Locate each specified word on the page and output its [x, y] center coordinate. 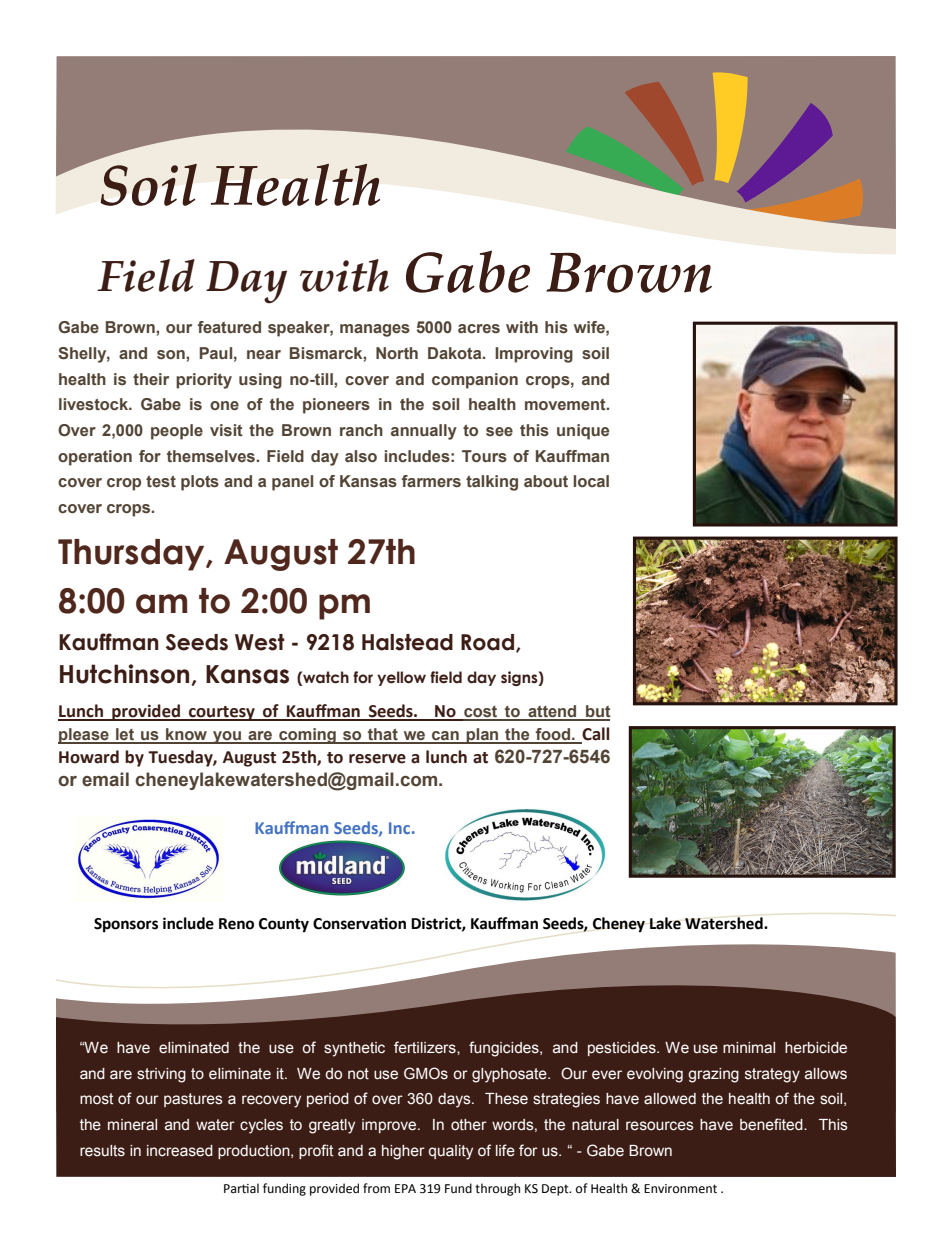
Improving [534, 355]
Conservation [359, 923]
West [260, 642]
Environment [680, 1189]
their [151, 379]
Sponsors [126, 925]
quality [451, 1152]
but [597, 712]
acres [479, 328]
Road [489, 643]
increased [180, 1151]
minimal [749, 1048]
